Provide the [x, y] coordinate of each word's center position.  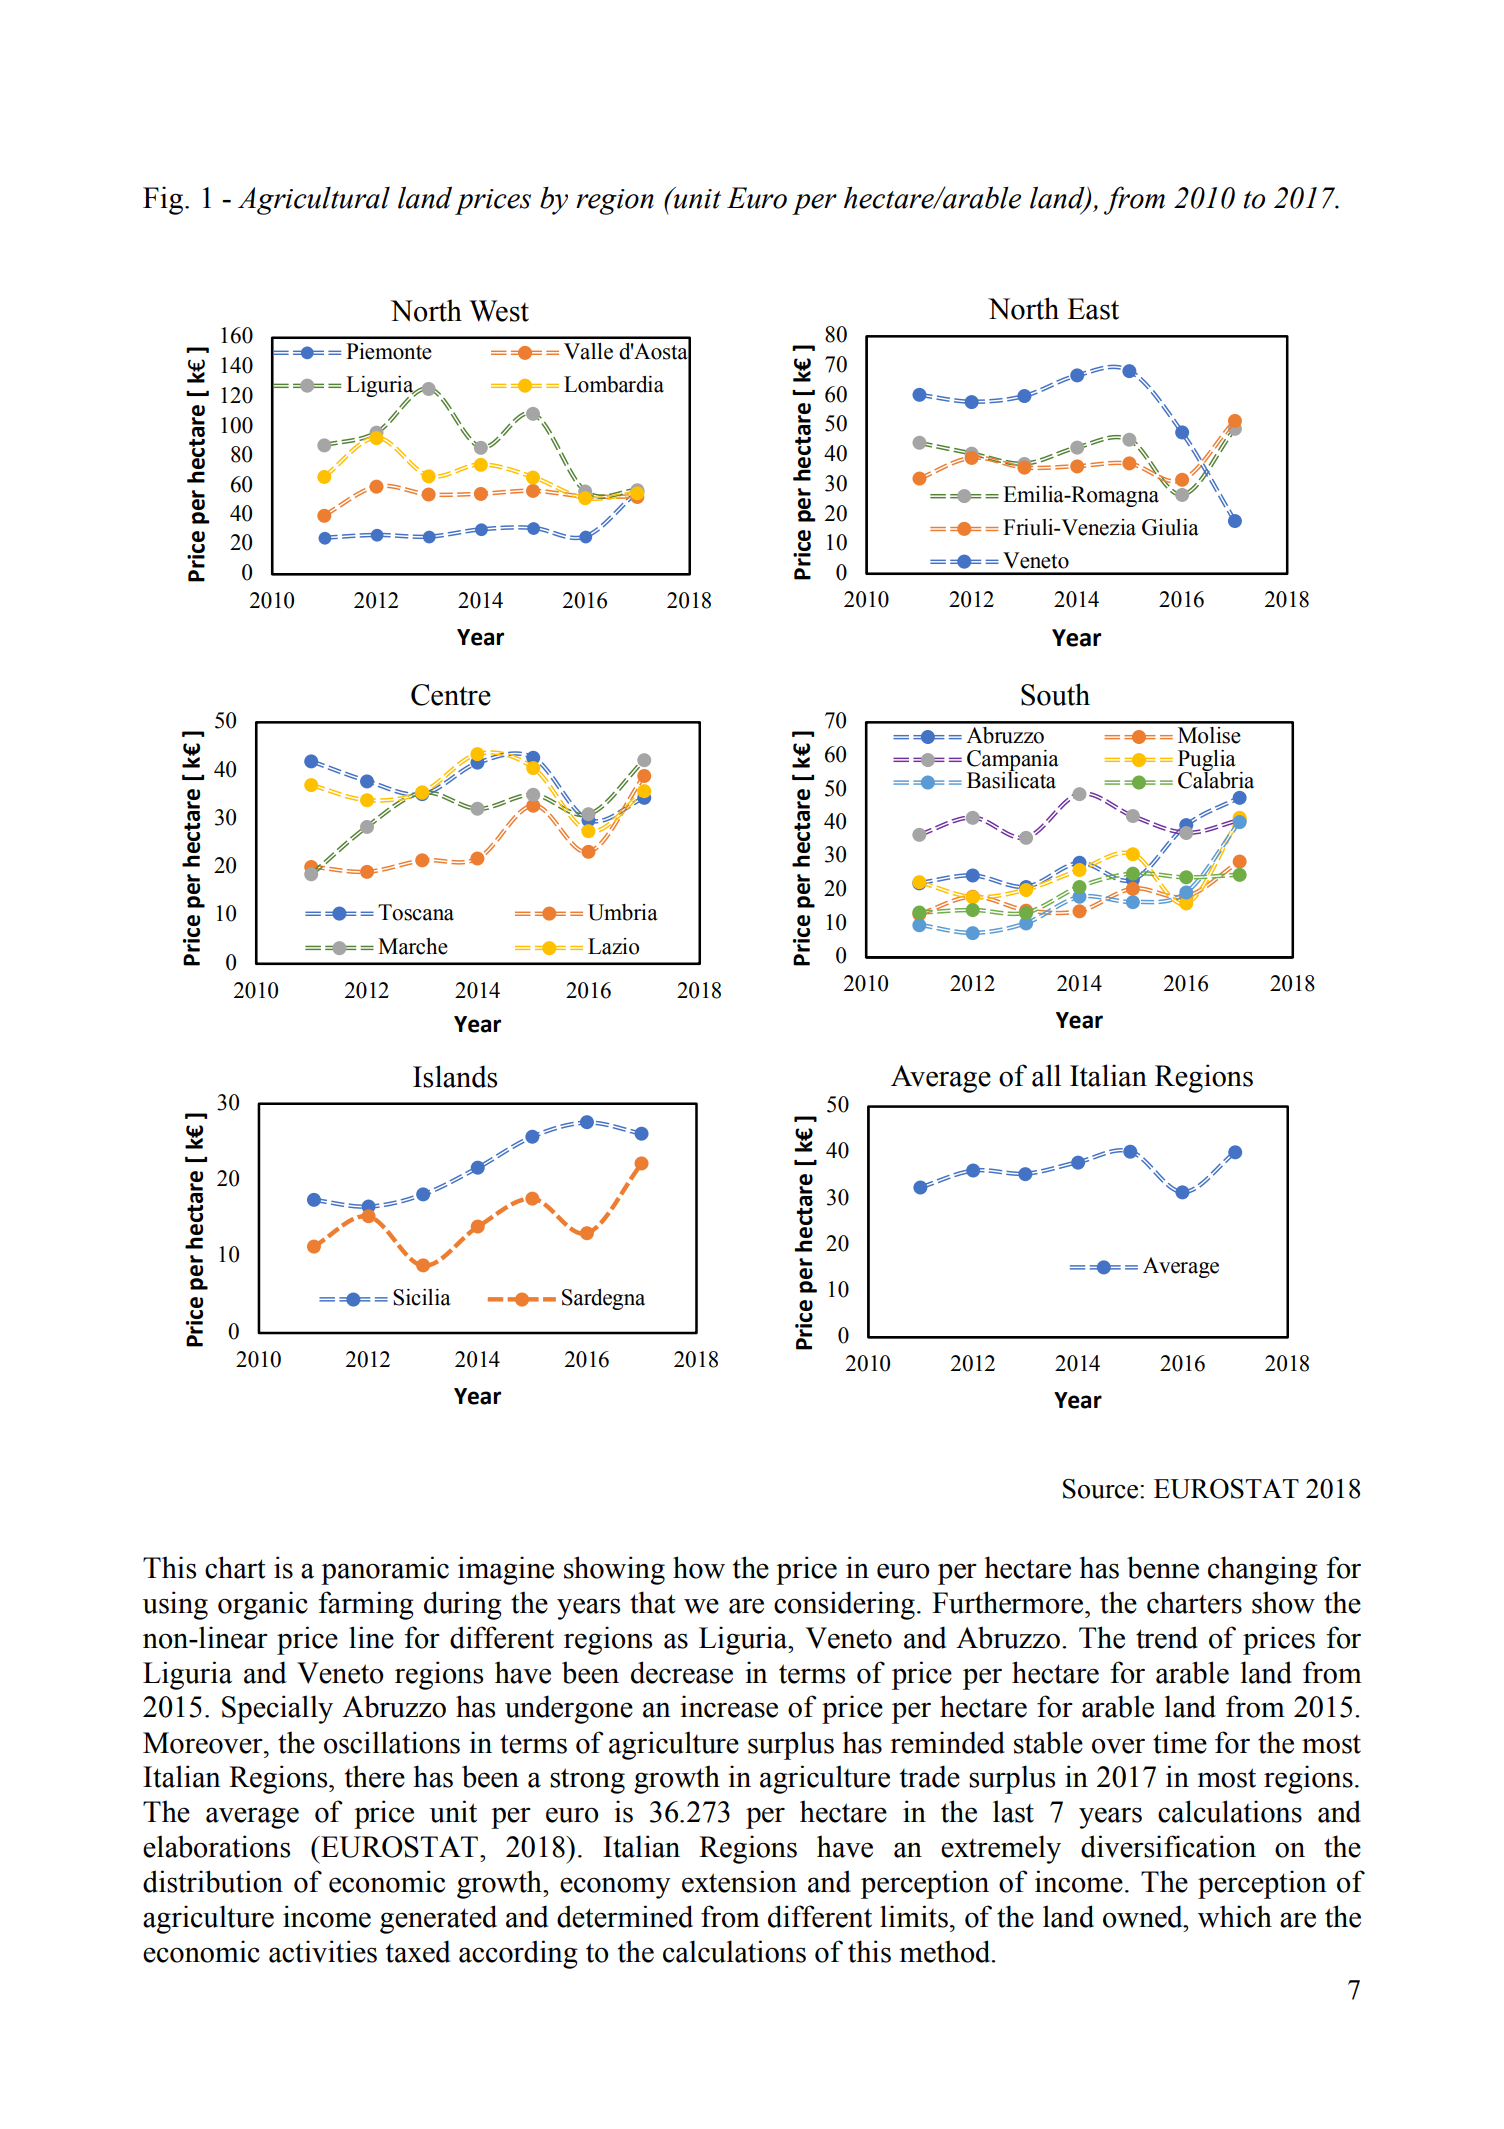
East [1093, 309]
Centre [451, 695]
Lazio [613, 946]
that [653, 1602]
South [1055, 694]
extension [739, 1881]
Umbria [623, 912]
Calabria [1216, 779]
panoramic [385, 1570]
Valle [588, 351]
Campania [1013, 761]
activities [323, 1951]
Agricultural [314, 201]
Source [1100, 1489]
